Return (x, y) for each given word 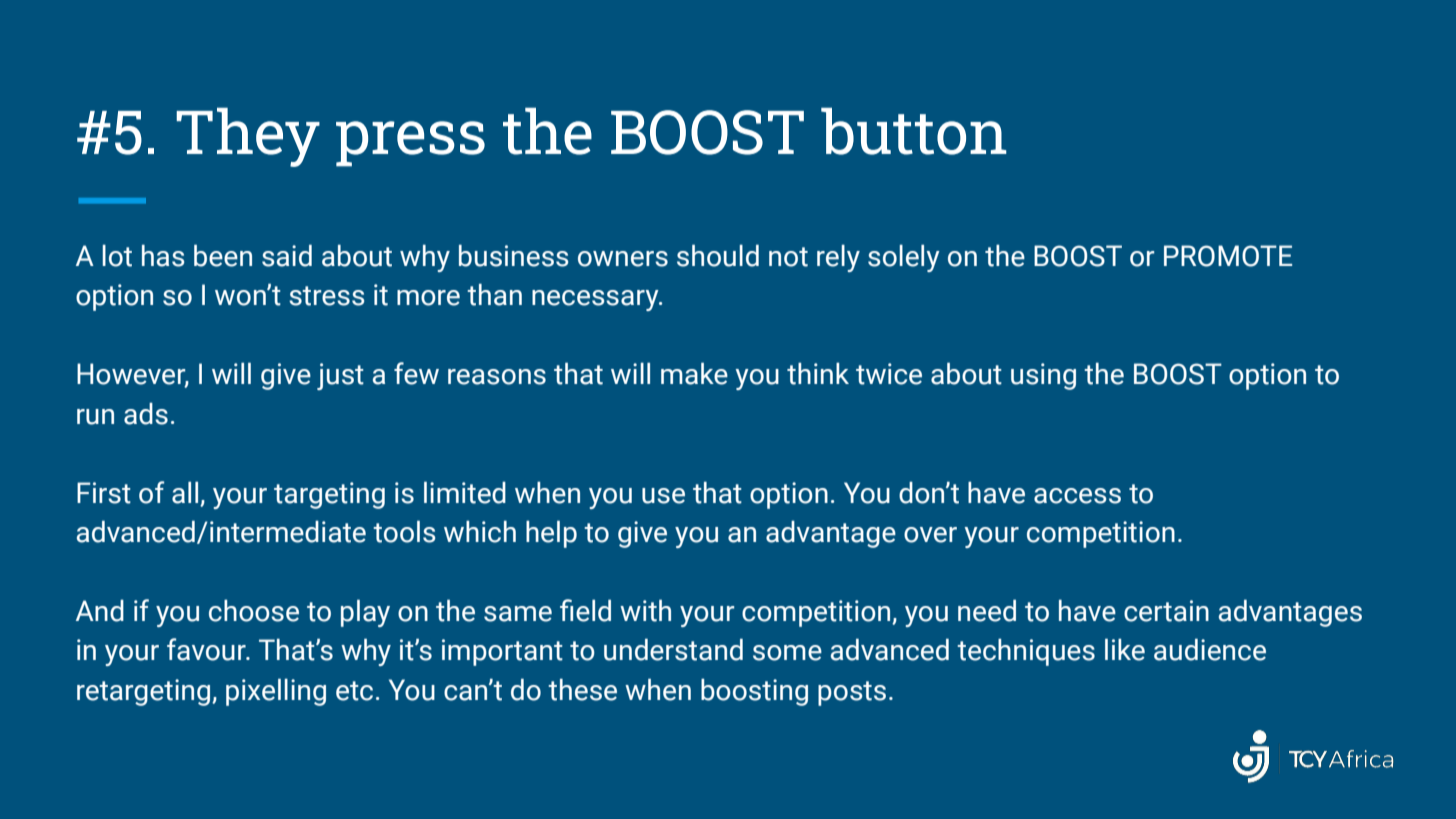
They (248, 137)
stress (326, 296)
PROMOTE (1228, 256)
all (185, 492)
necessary (596, 300)
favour (207, 649)
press (410, 144)
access (1077, 496)
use (663, 496)
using (1043, 376)
